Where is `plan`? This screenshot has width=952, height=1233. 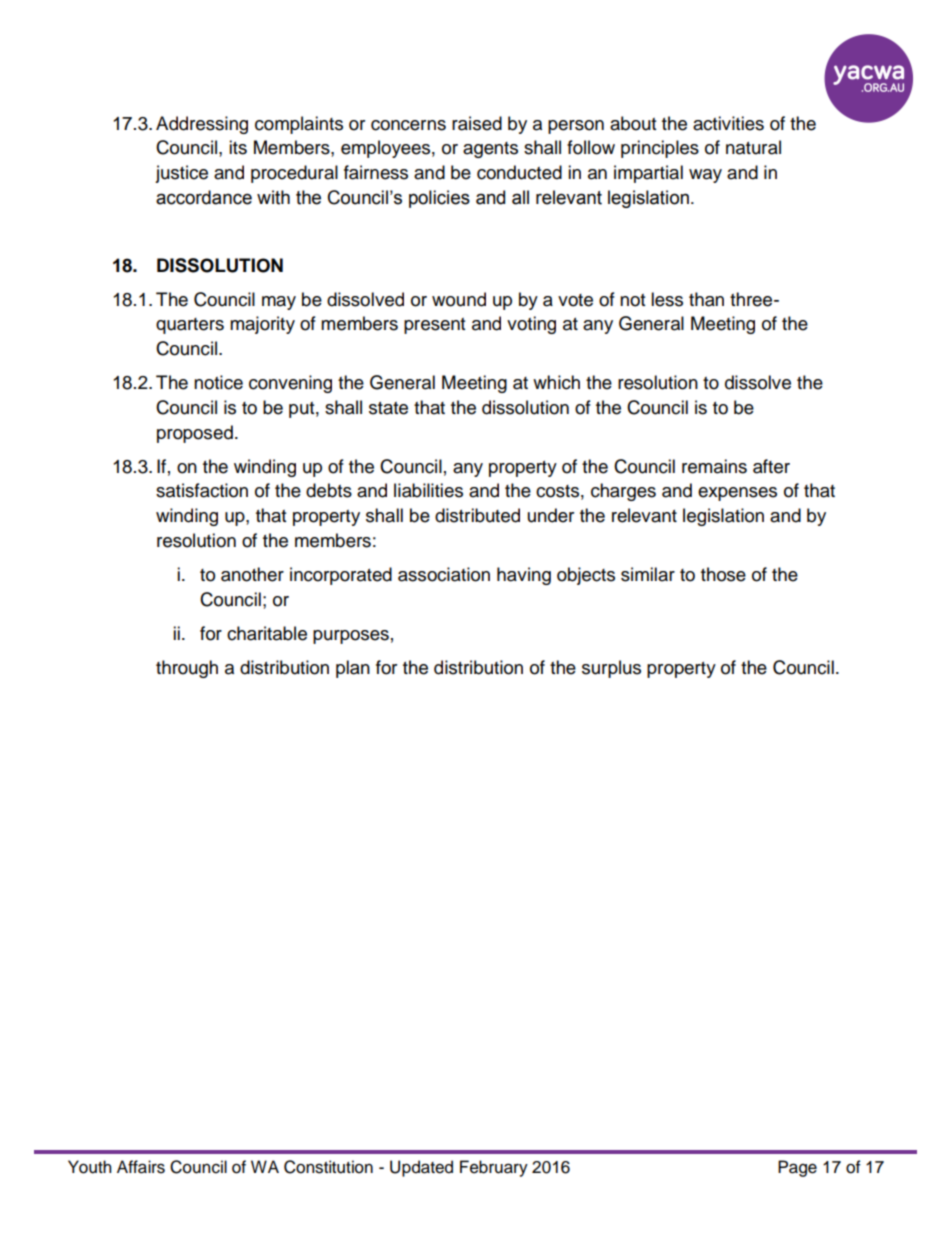
plan is located at coordinates (353, 669).
